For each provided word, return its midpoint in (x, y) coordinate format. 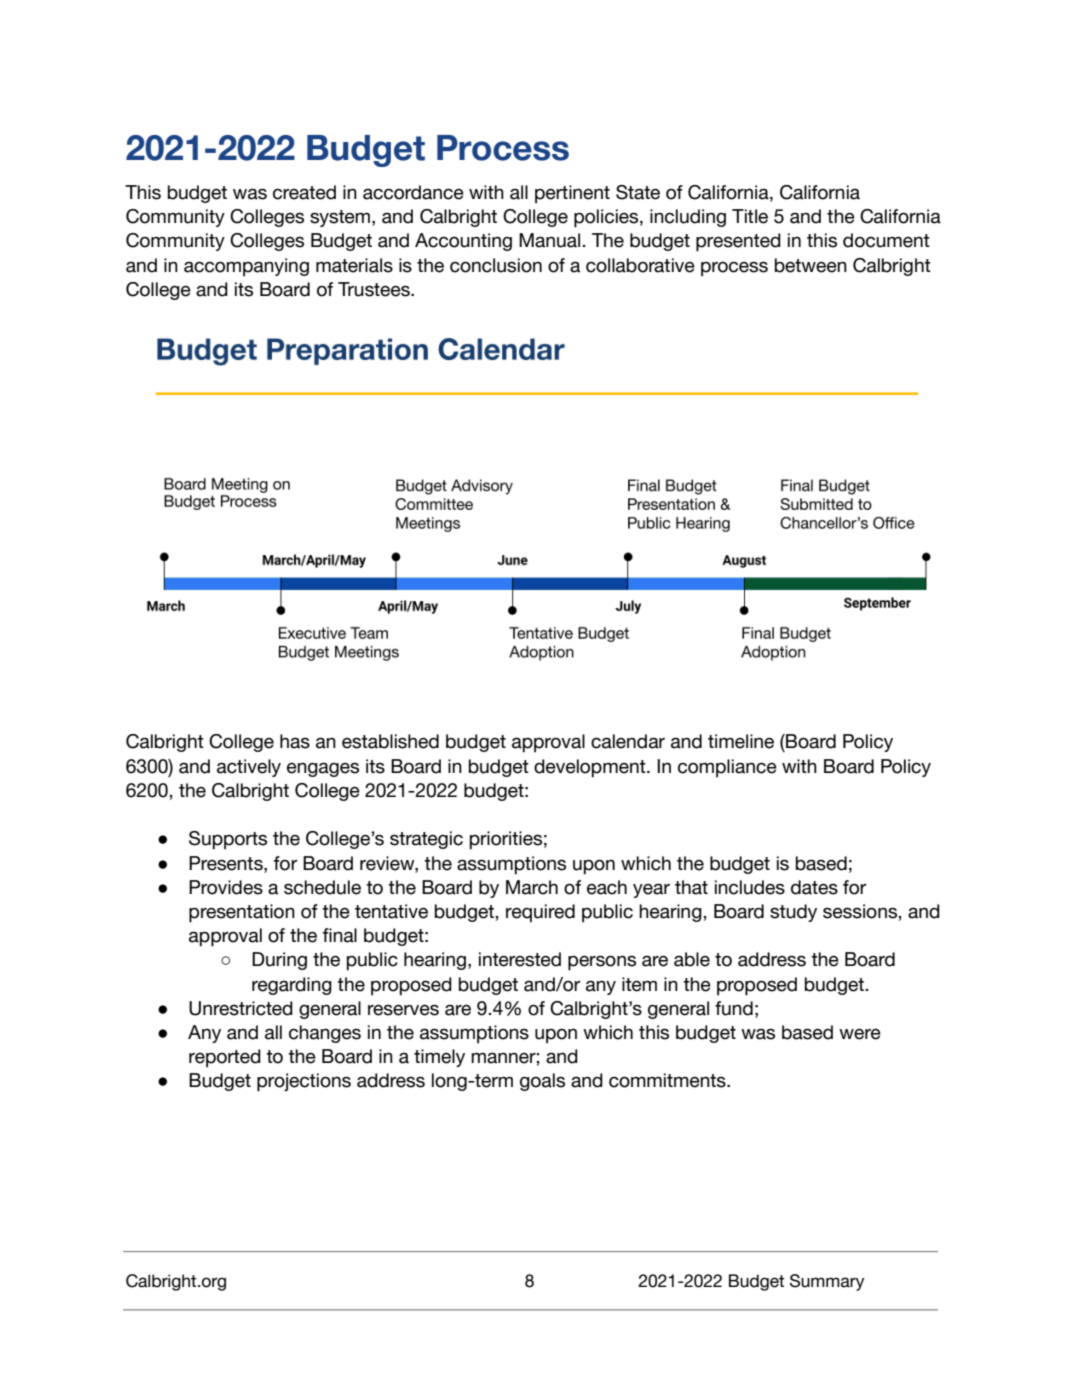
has (295, 741)
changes (325, 1034)
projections (304, 1082)
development (591, 768)
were (860, 1034)
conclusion (496, 265)
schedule (322, 887)
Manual (551, 240)
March (532, 887)
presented (738, 242)
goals (542, 1082)
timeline (741, 741)
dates (814, 887)
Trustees (375, 289)
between (811, 265)
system (341, 218)
